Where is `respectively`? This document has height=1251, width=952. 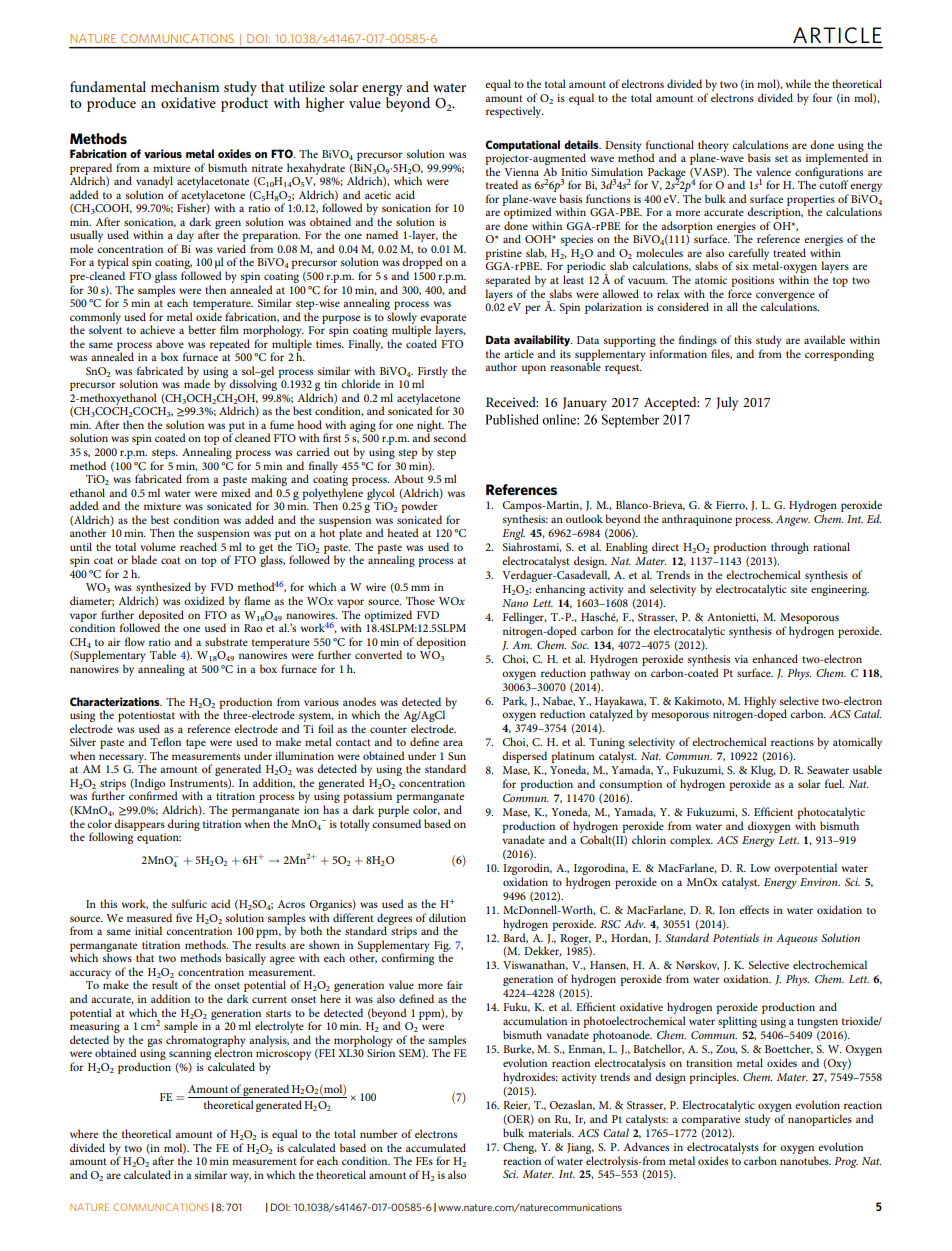 respectively is located at coordinates (514, 112).
